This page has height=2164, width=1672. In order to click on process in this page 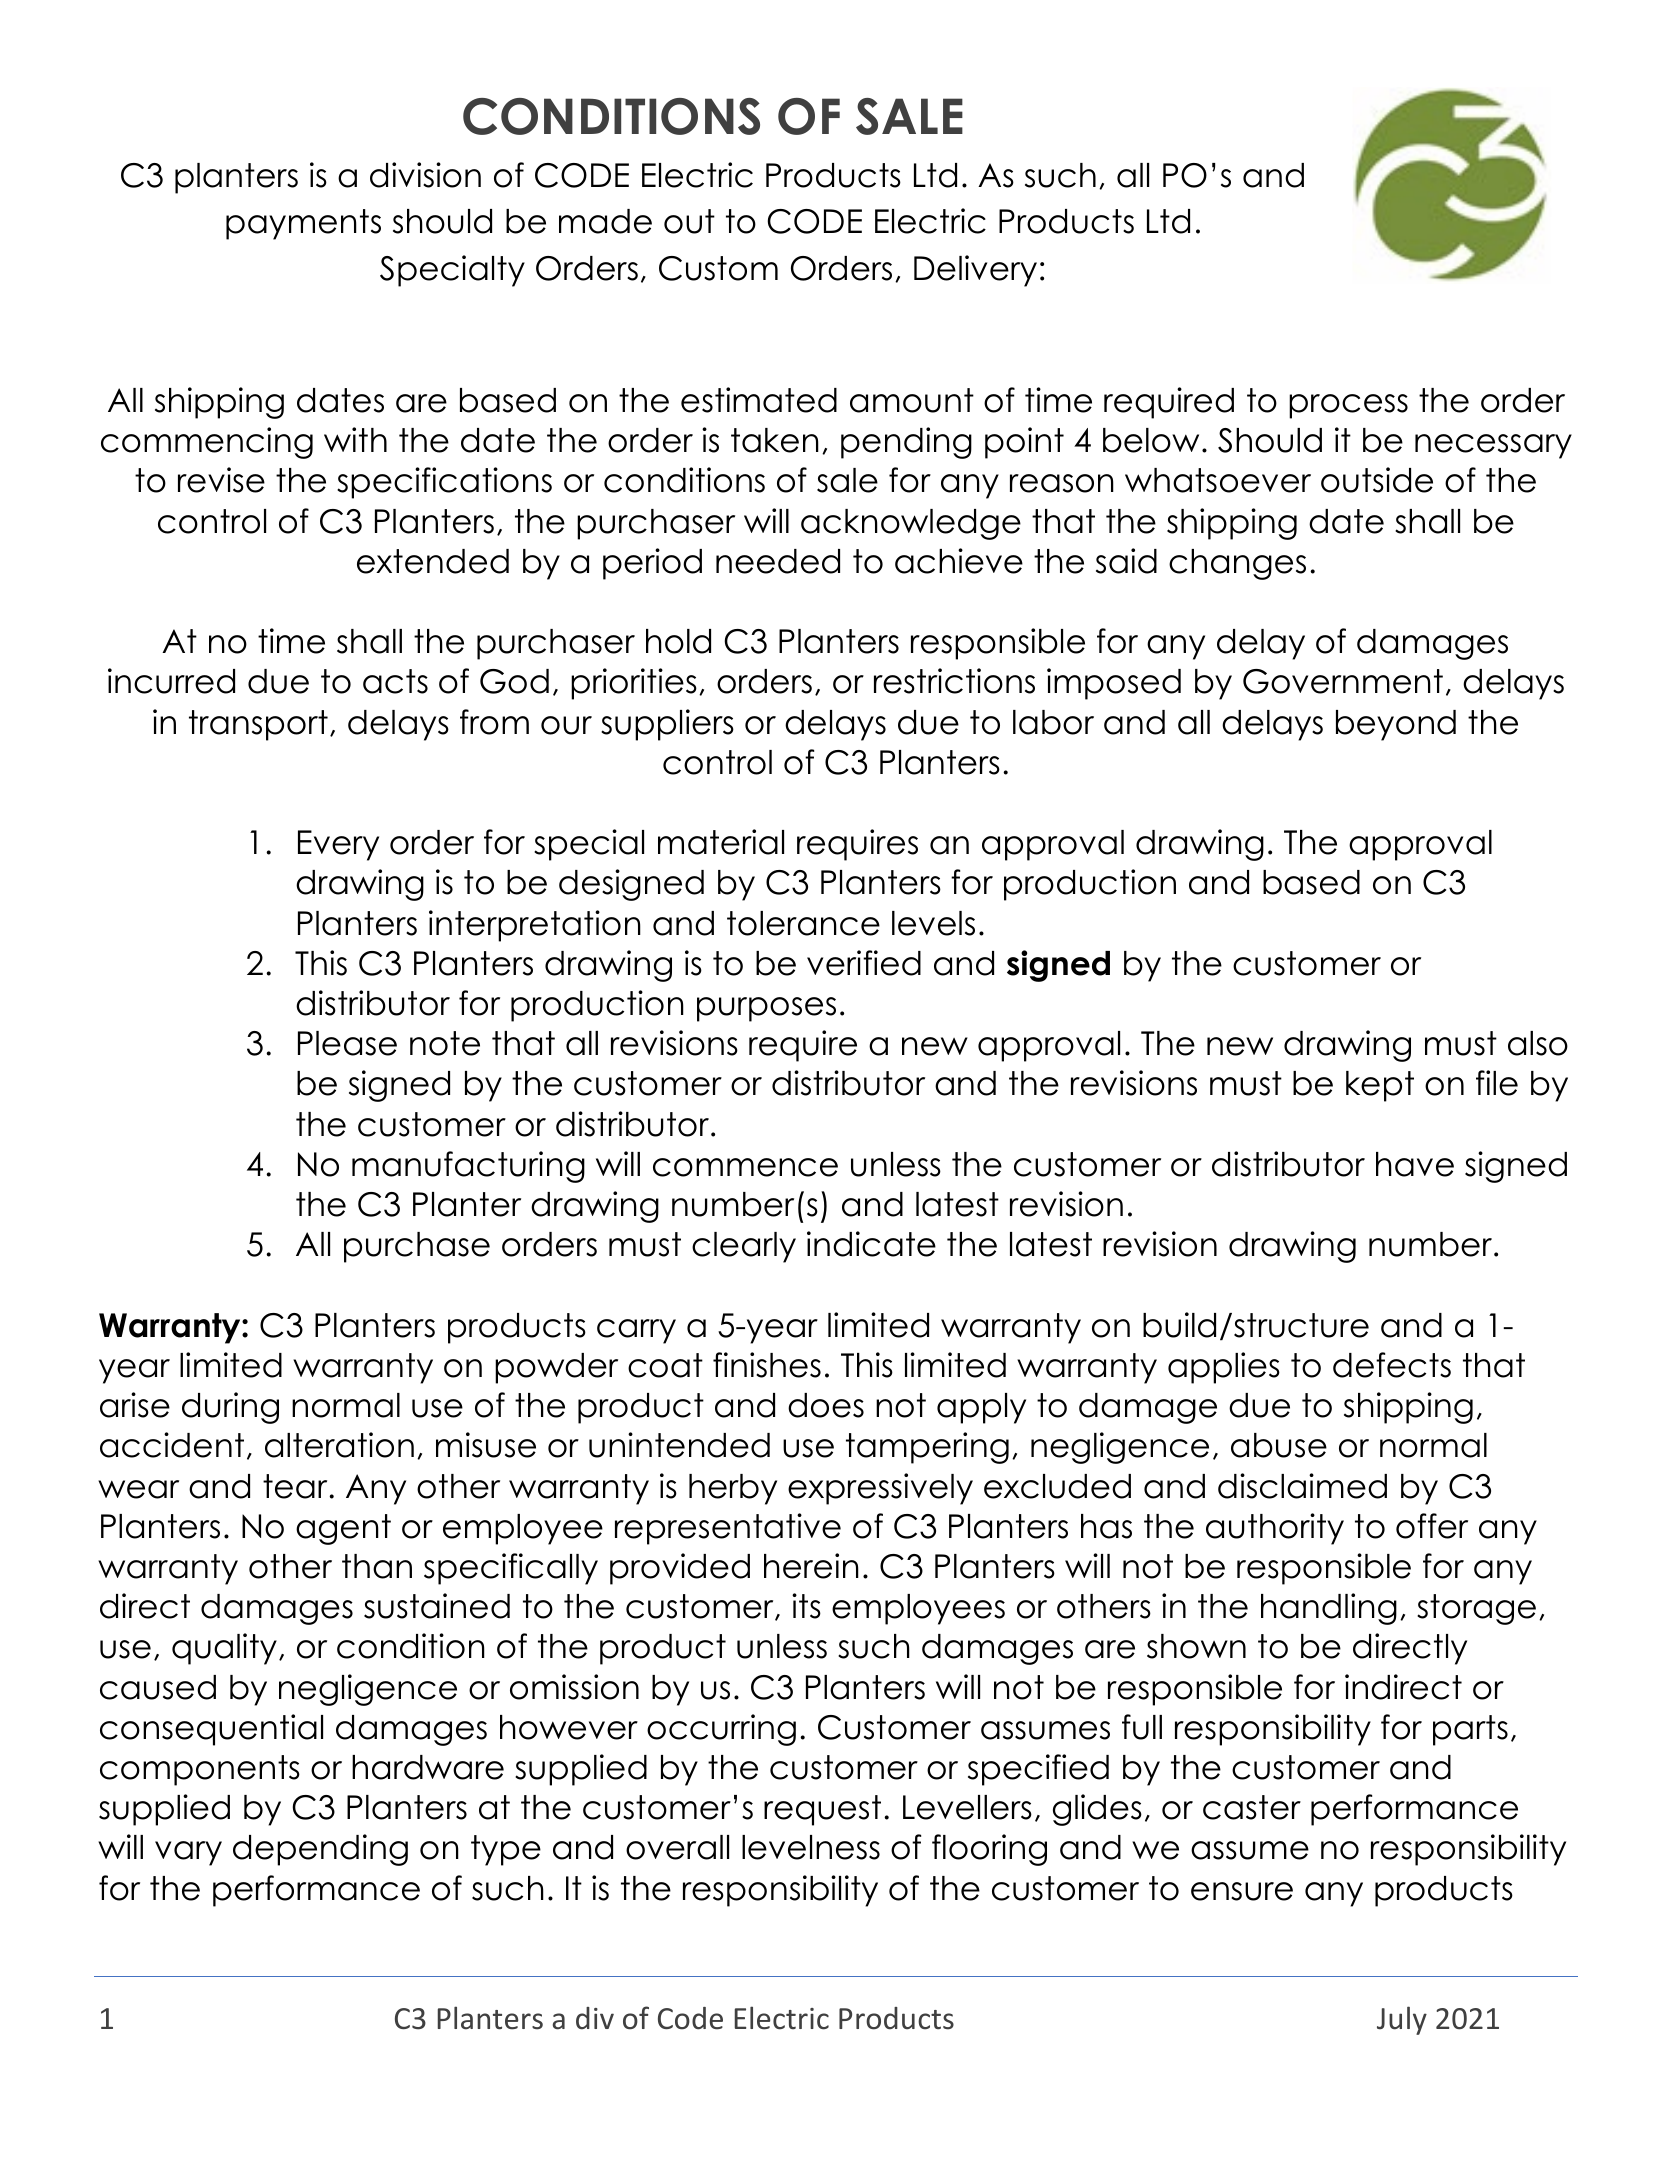, I will do `click(1348, 406)`.
